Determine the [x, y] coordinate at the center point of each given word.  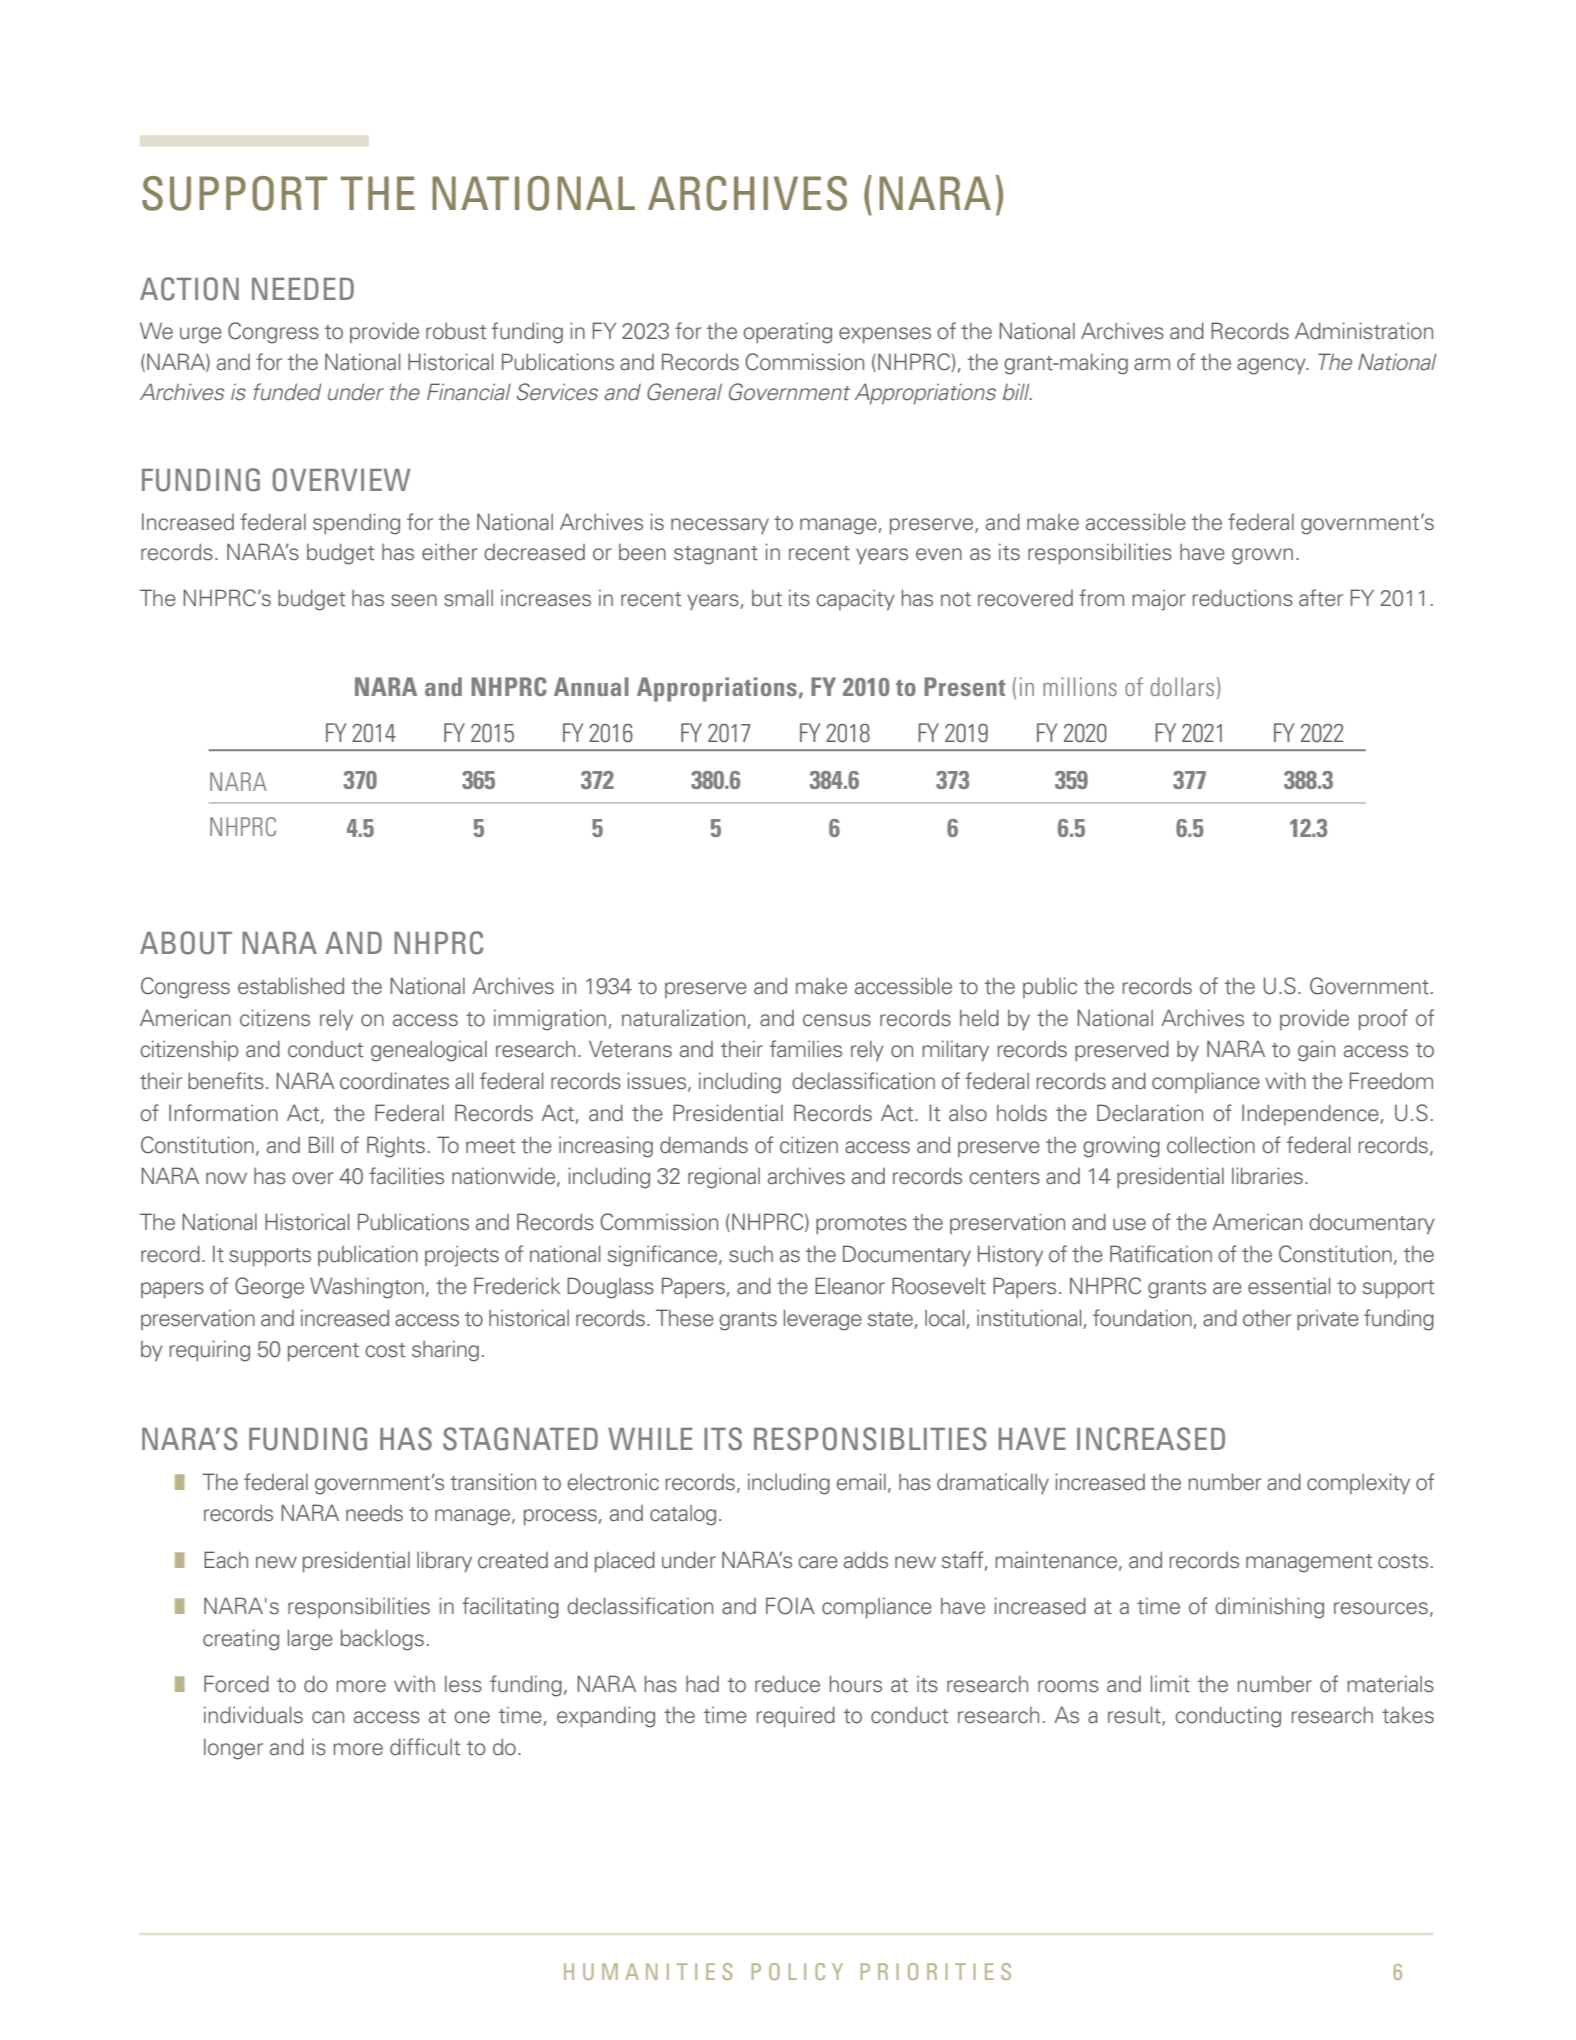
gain [1316, 1051]
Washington [367, 1288]
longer [233, 1749]
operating [787, 333]
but [767, 598]
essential [1289, 1286]
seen [414, 600]
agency [1272, 366]
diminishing [1269, 1608]
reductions [1242, 598]
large [310, 1640]
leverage [823, 1320]
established [291, 986]
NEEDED [303, 289]
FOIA [790, 1606]
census [837, 1020]
